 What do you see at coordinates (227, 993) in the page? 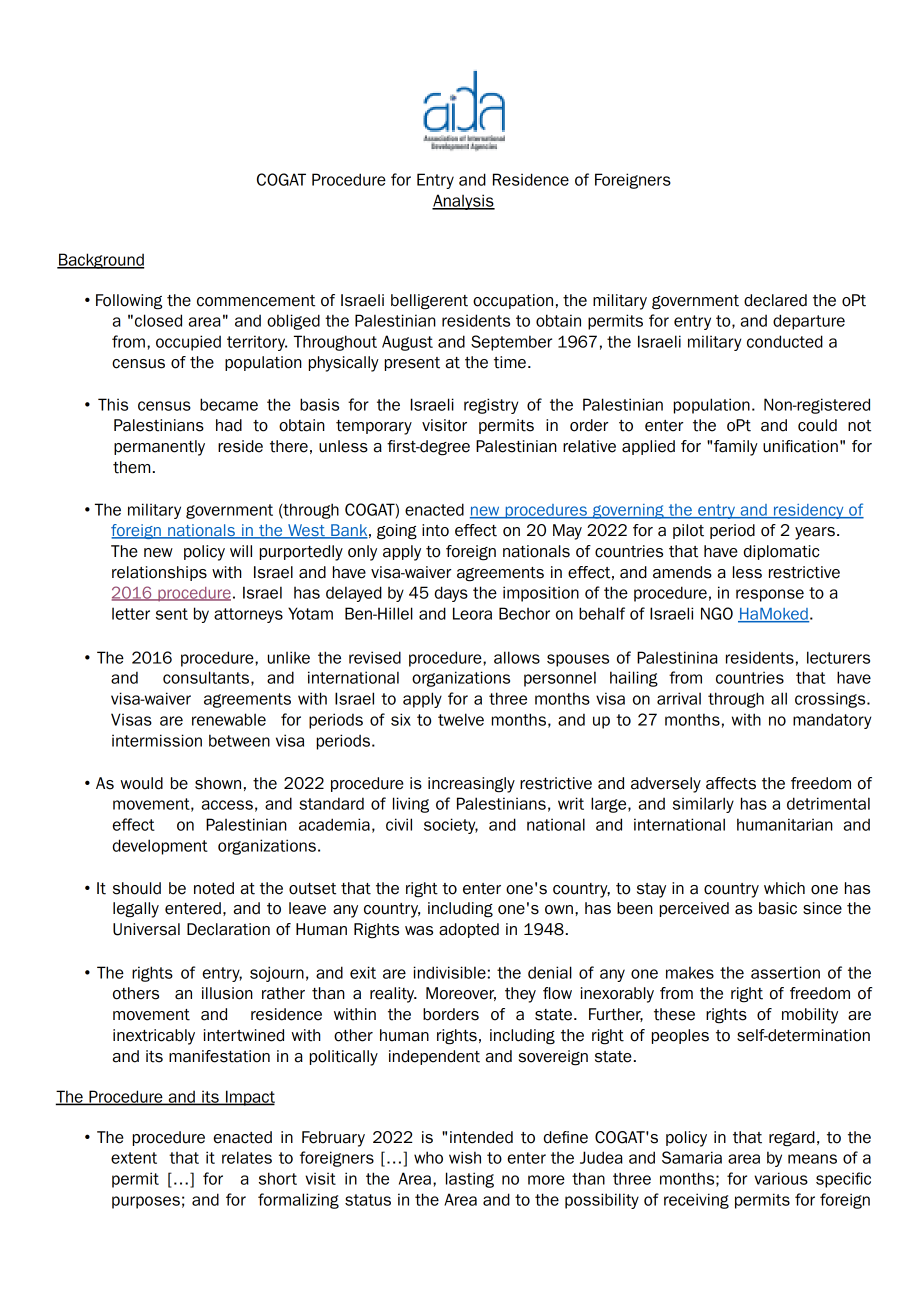
I see `illusion` at bounding box center [227, 993].
